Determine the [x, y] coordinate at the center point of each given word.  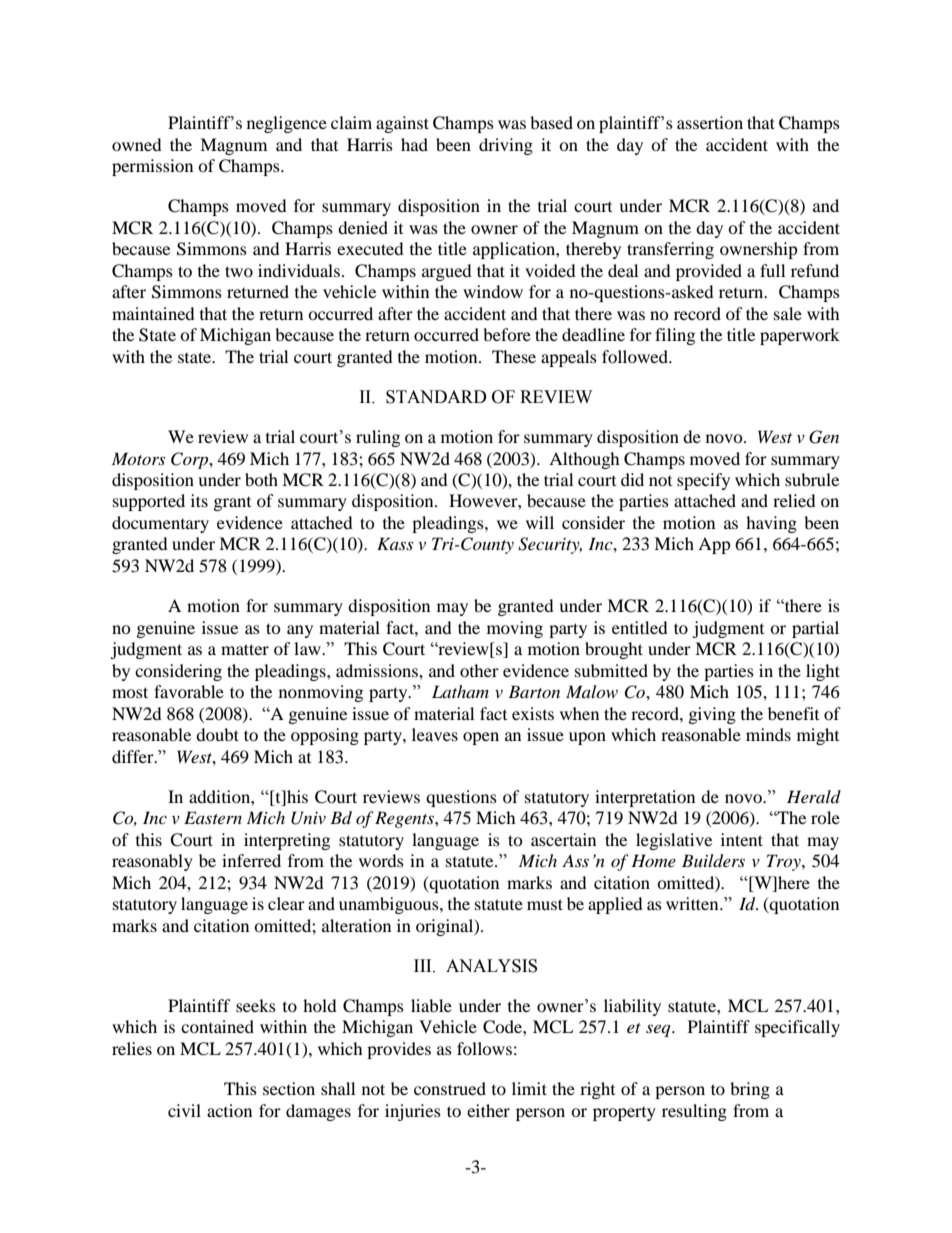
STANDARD [436, 397]
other [479, 670]
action [229, 1110]
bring [750, 1090]
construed [450, 1088]
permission [152, 167]
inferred [251, 860]
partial [815, 629]
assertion [710, 122]
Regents [405, 819]
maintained [153, 313]
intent [742, 839]
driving [506, 146]
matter [245, 649]
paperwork [800, 336]
